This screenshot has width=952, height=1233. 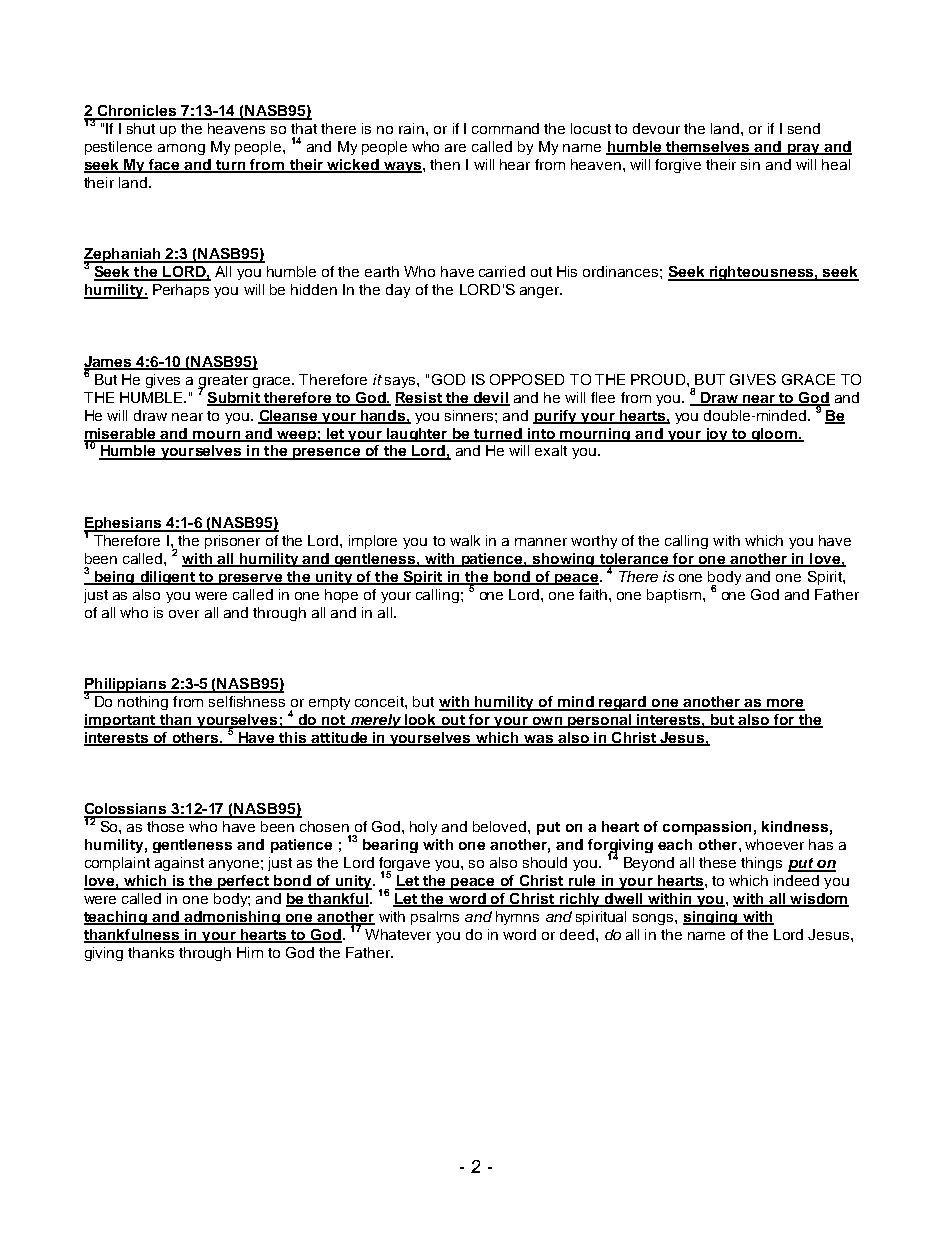 What do you see at coordinates (708, 148) in the screenshot?
I see `themselves` at bounding box center [708, 148].
